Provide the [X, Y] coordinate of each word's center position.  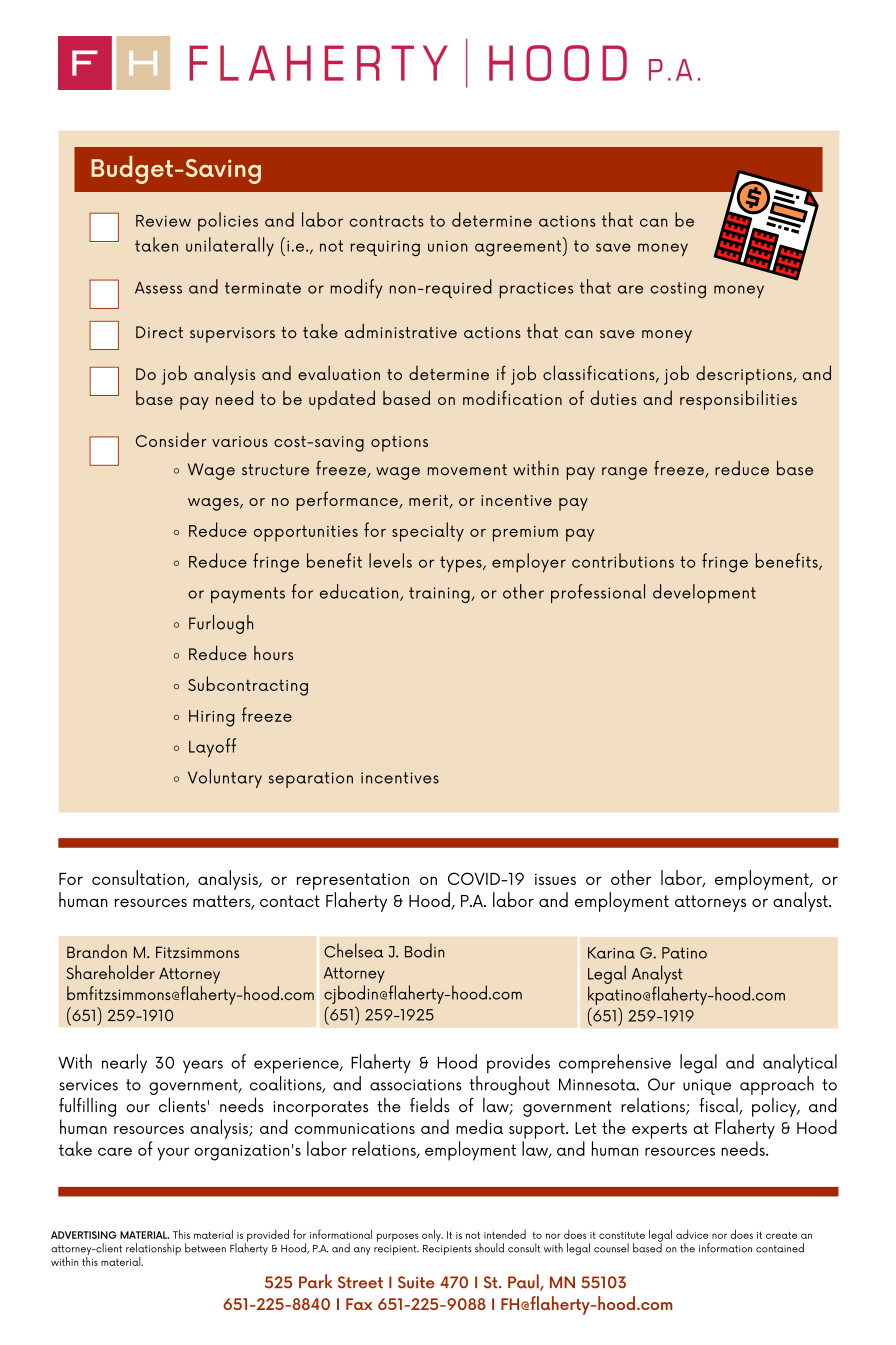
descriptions [745, 375]
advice [692, 1234]
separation [311, 780]
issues [555, 879]
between [205, 1248]
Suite [416, 1282]
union [448, 246]
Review [163, 221]
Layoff [212, 747]
